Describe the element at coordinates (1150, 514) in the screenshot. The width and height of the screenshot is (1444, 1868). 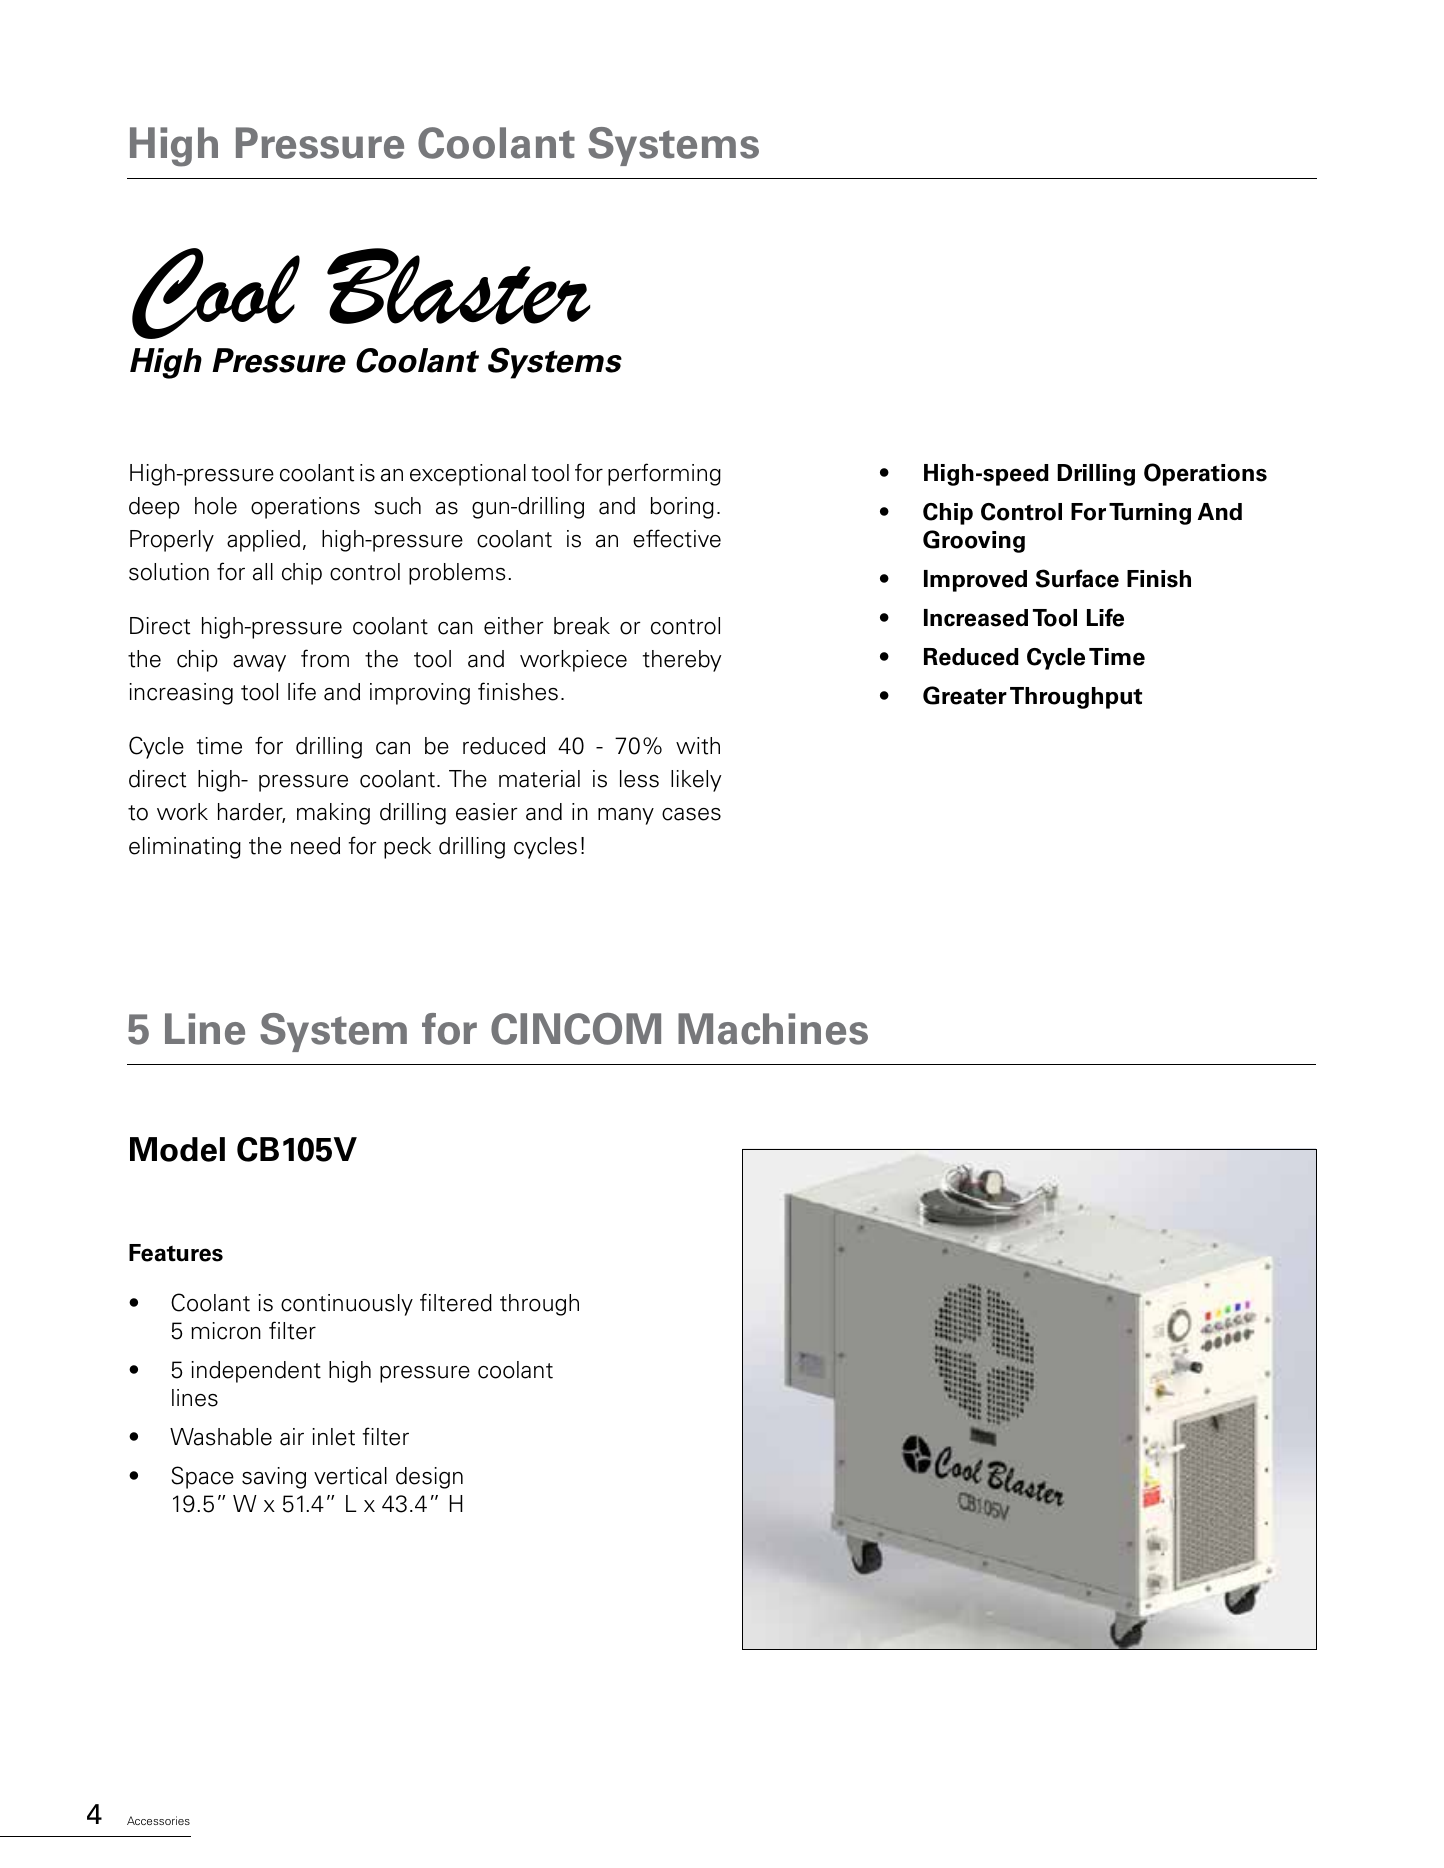
I see `Turning` at that location.
